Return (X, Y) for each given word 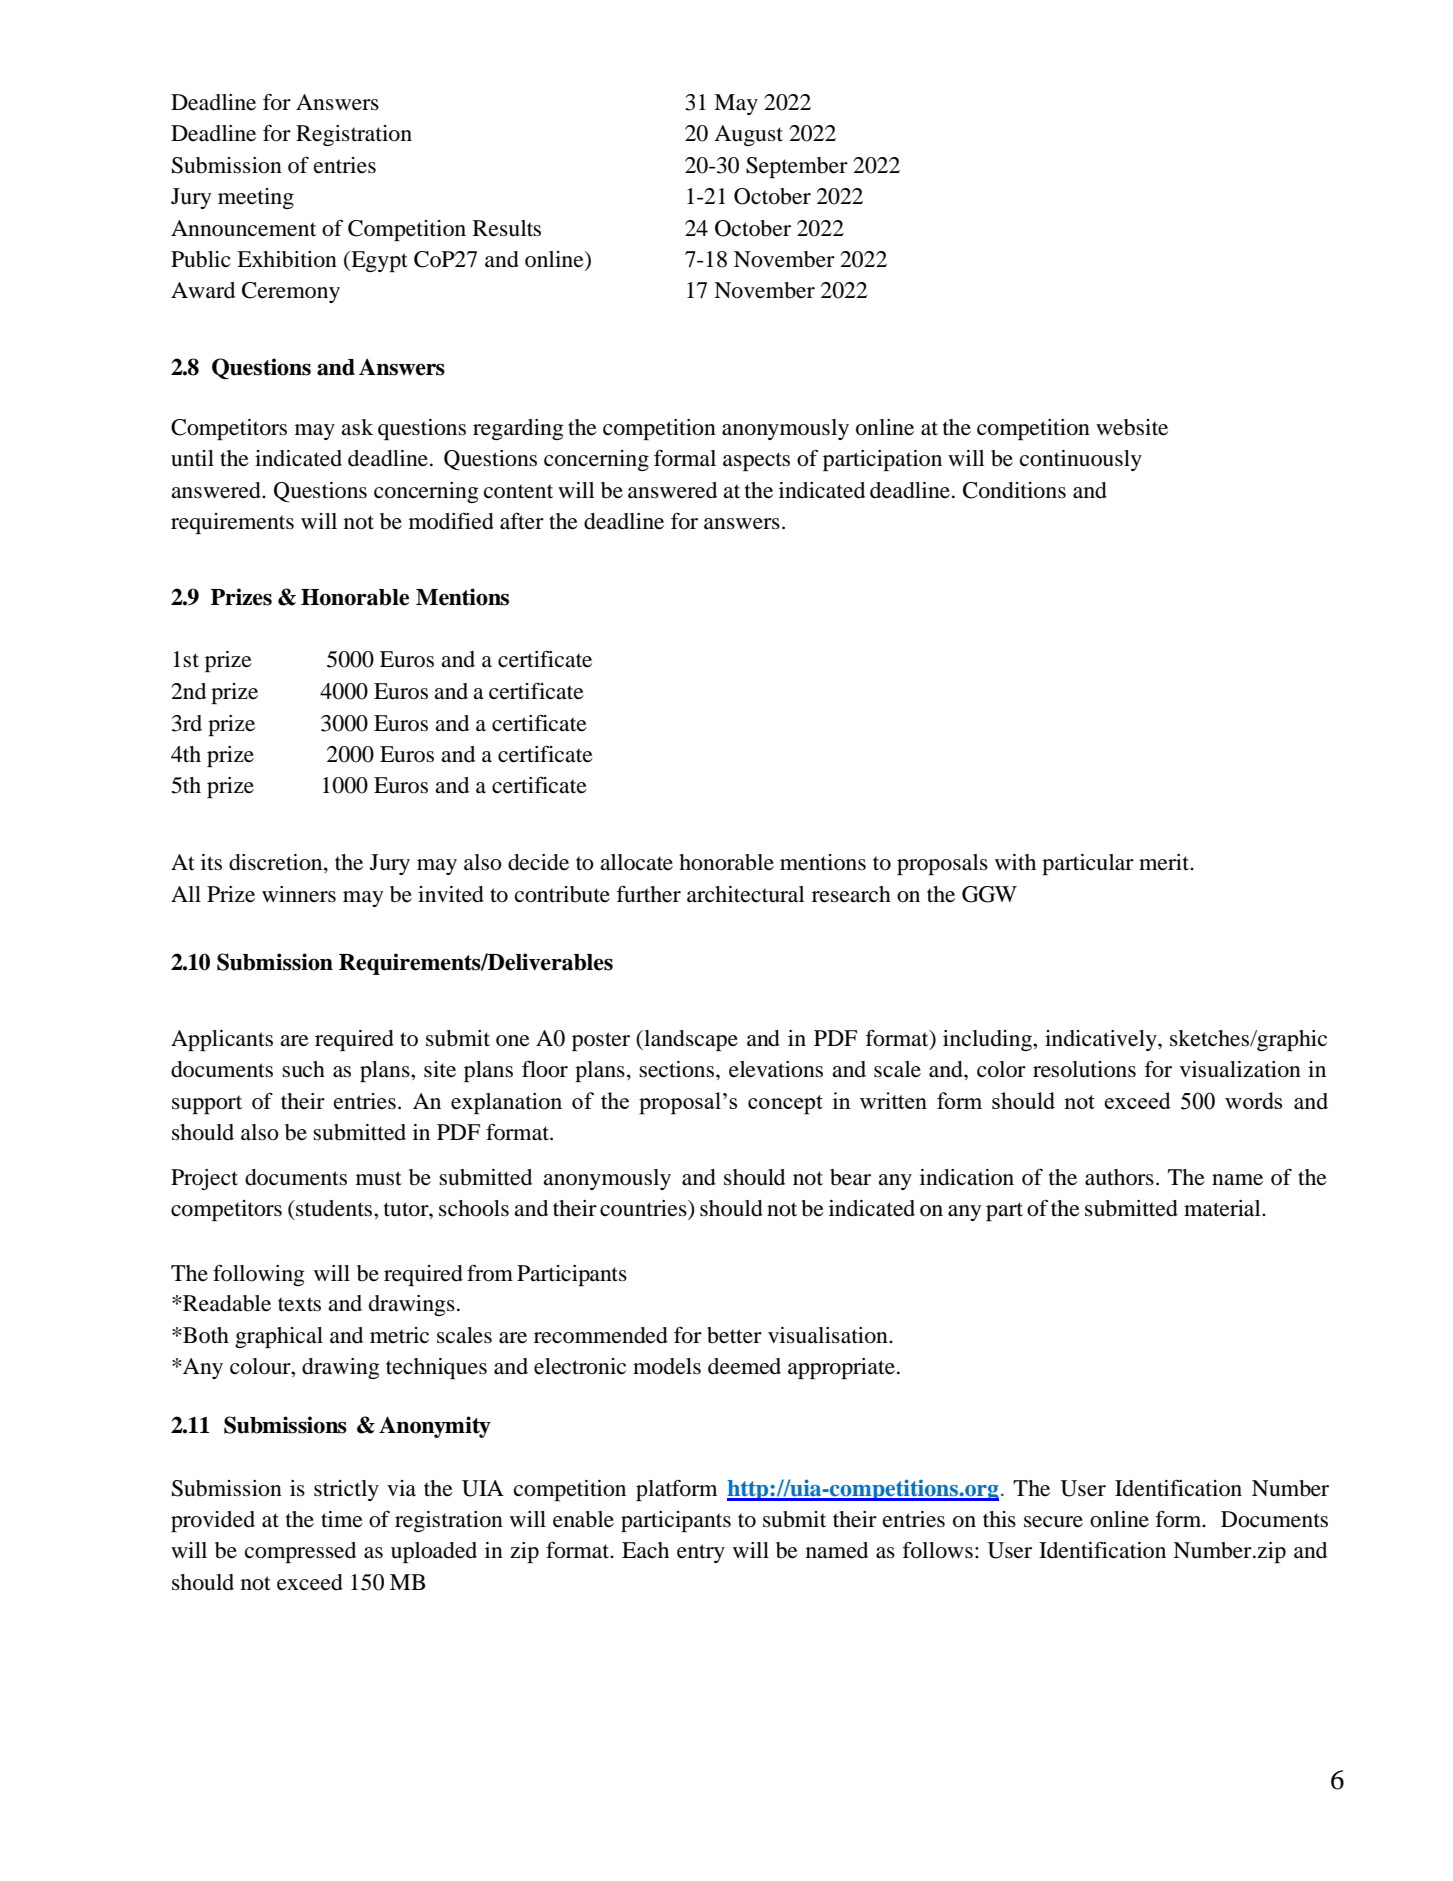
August (748, 135)
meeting (256, 198)
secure (1053, 1522)
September (797, 167)
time (342, 1519)
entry (701, 1553)
